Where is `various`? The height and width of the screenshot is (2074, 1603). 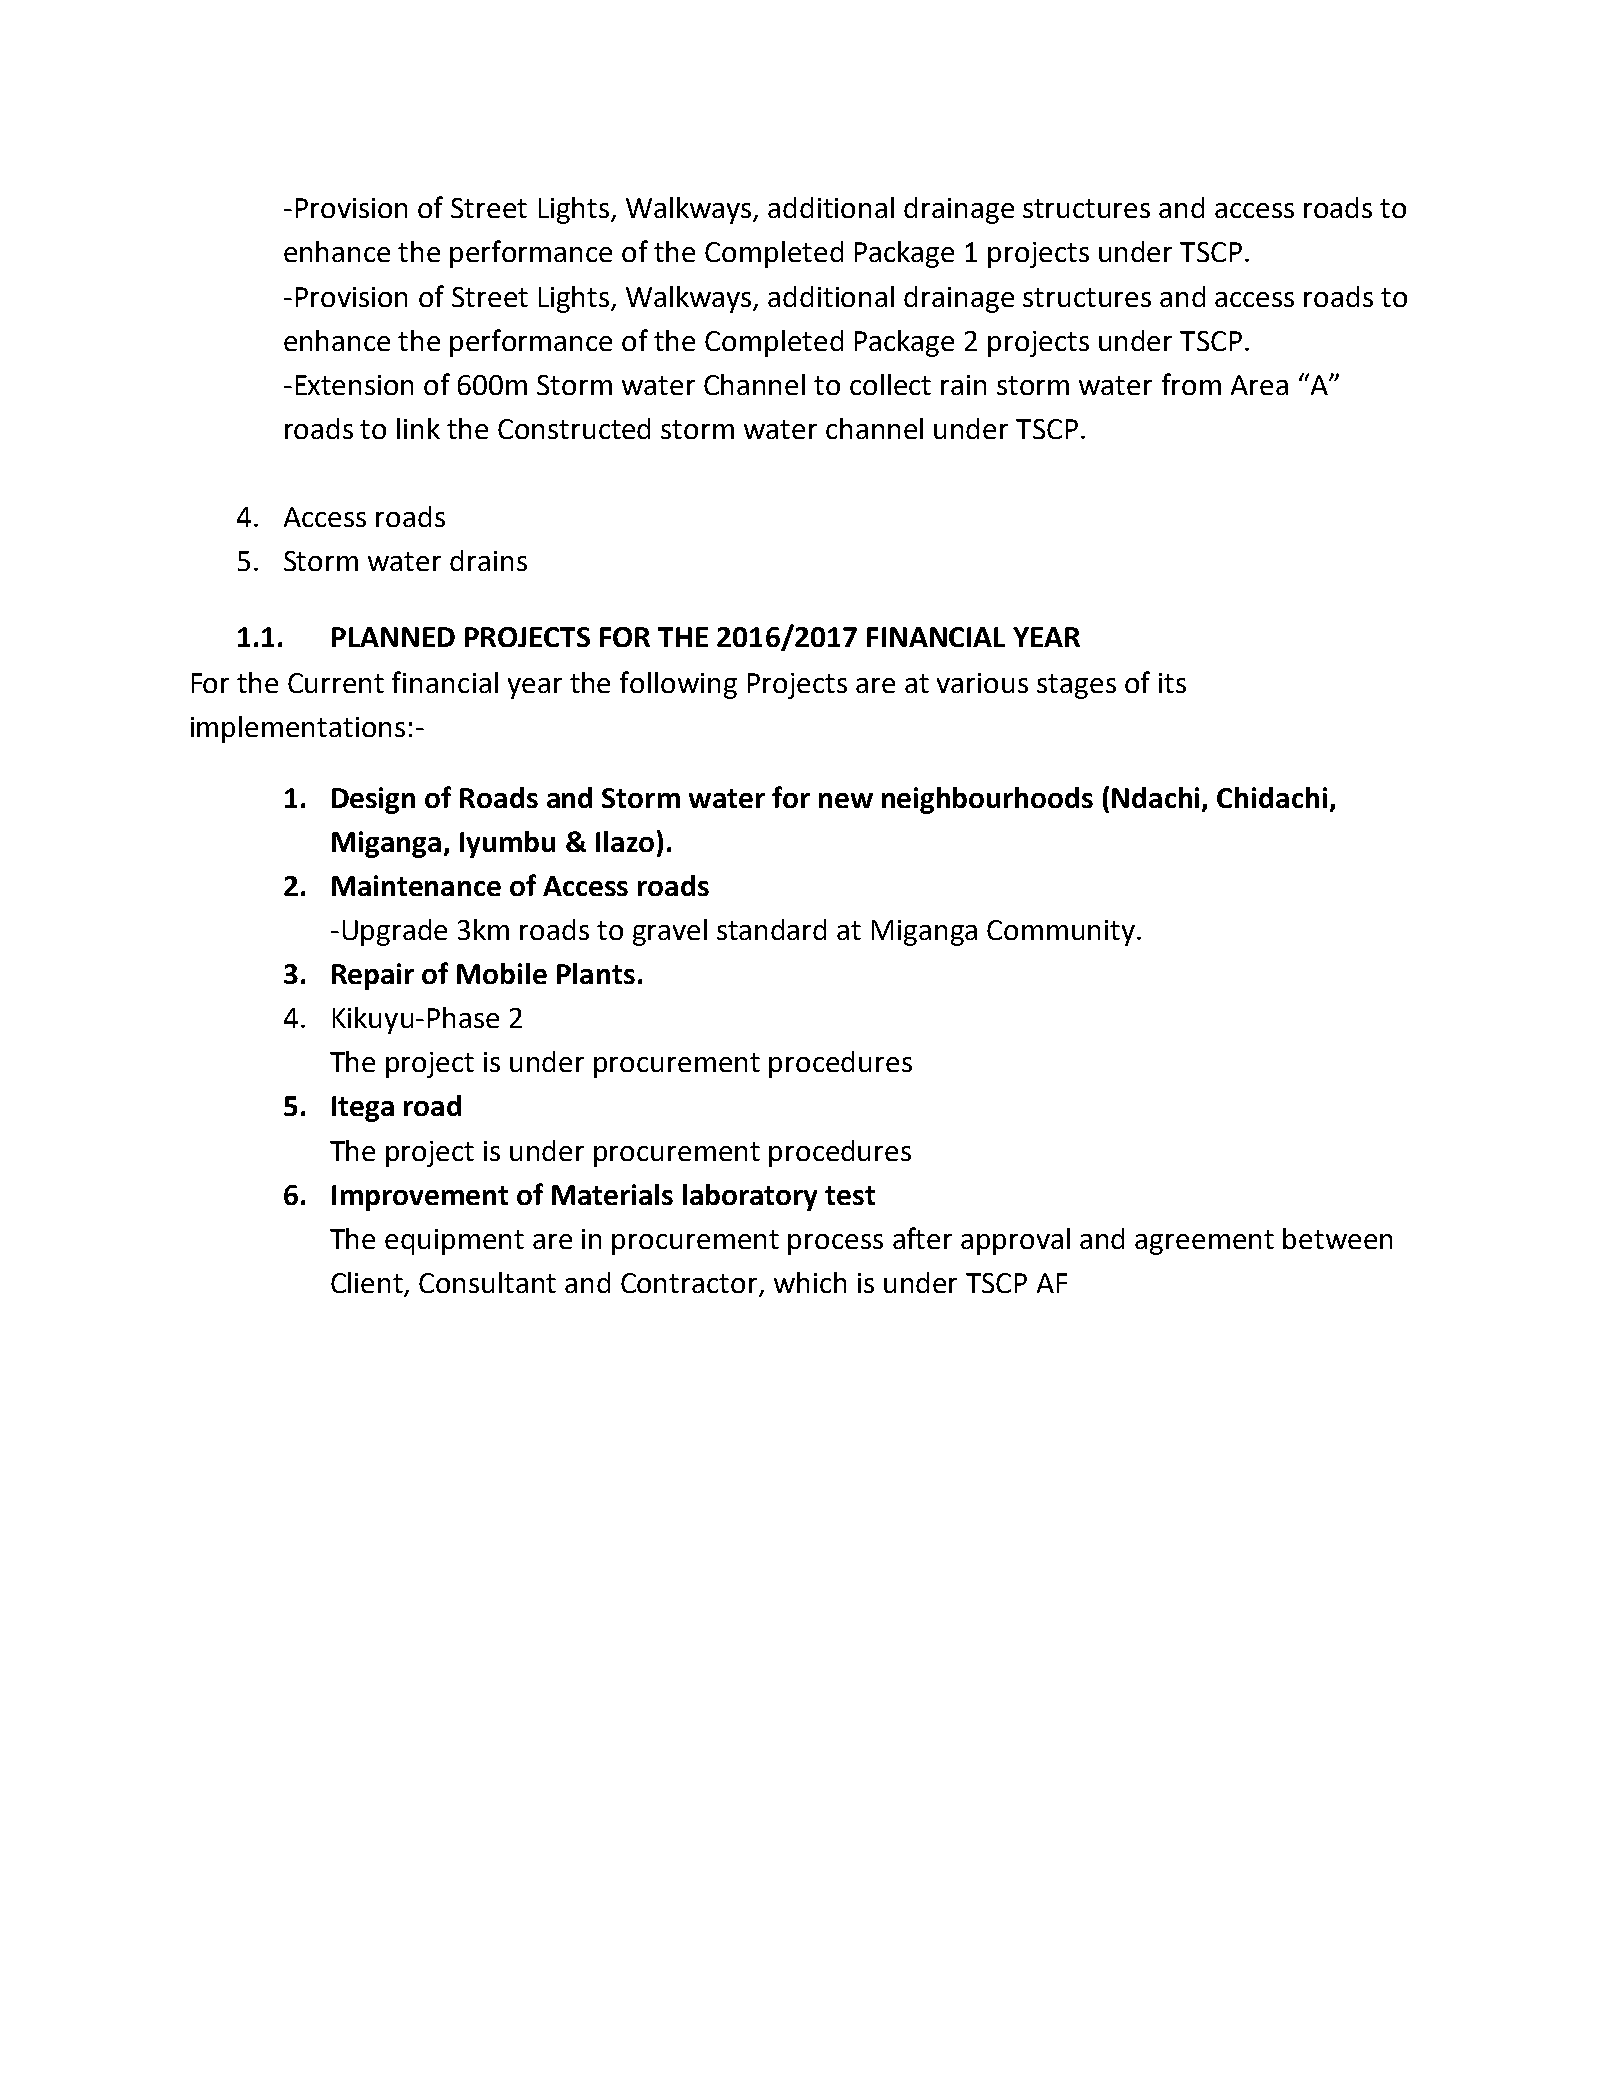
various is located at coordinates (982, 683).
